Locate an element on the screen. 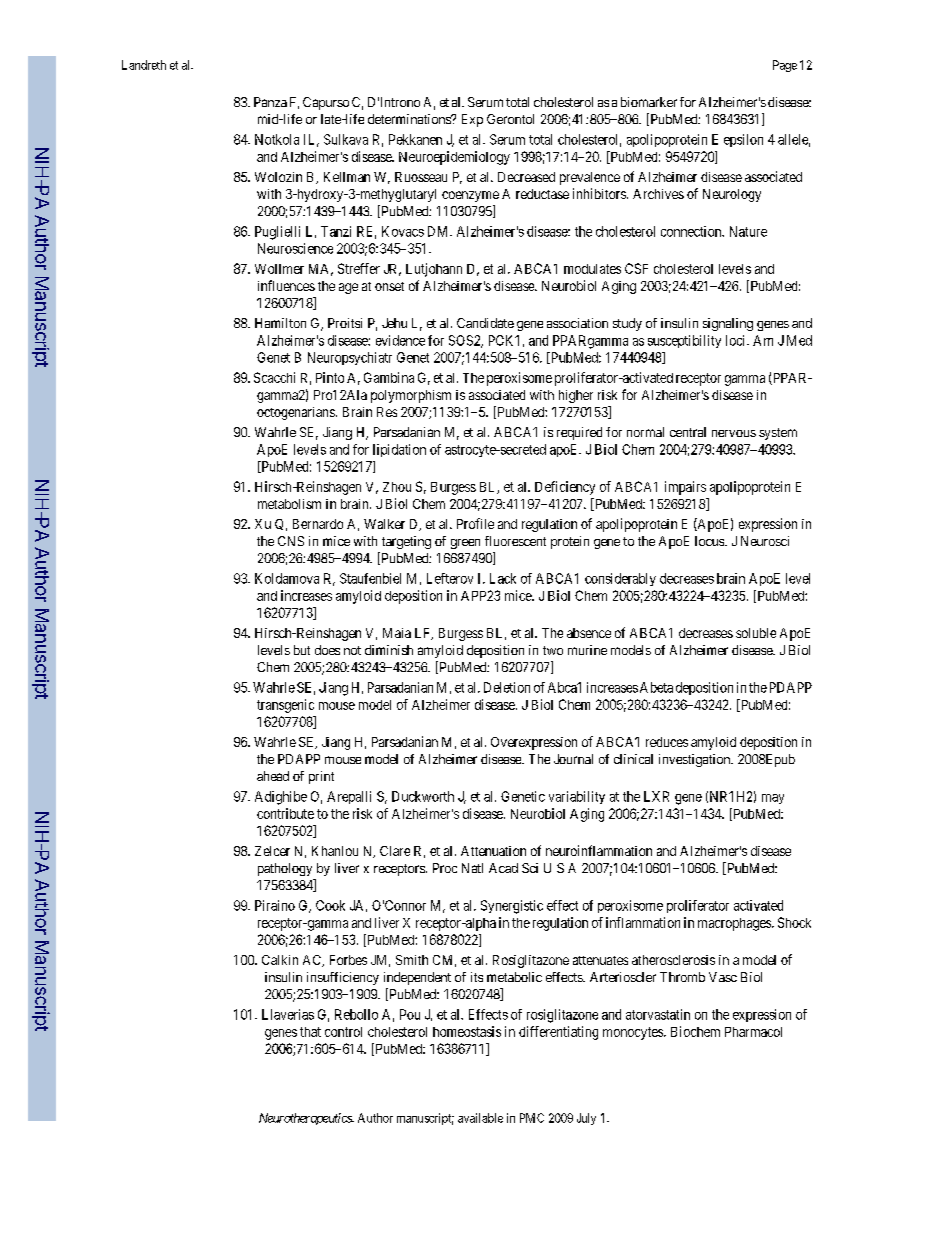 Image resolution: width=952 pixels, height=1233 pixels. control is located at coordinates (343, 1032).
